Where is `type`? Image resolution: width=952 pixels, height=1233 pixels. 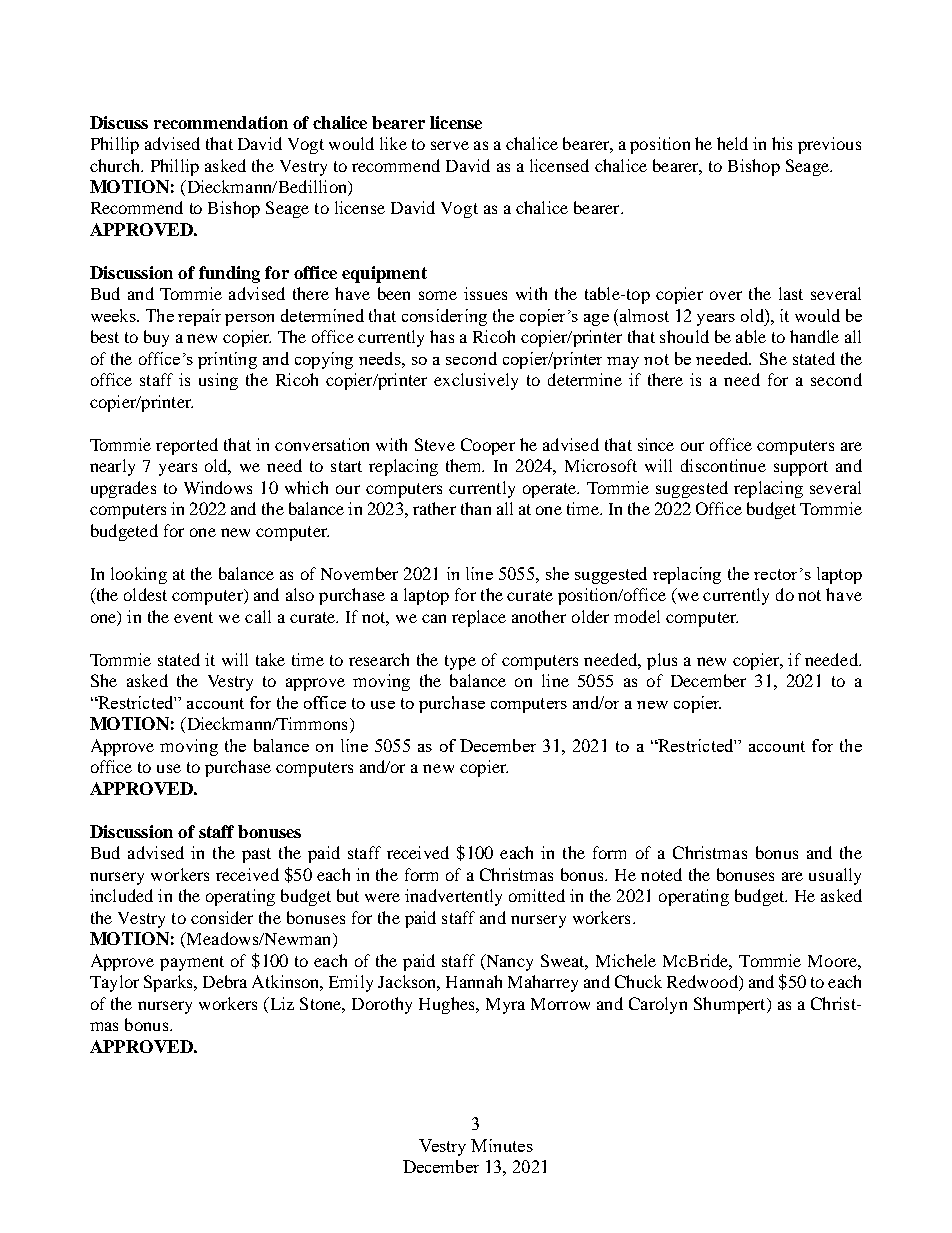
type is located at coordinates (460, 662).
